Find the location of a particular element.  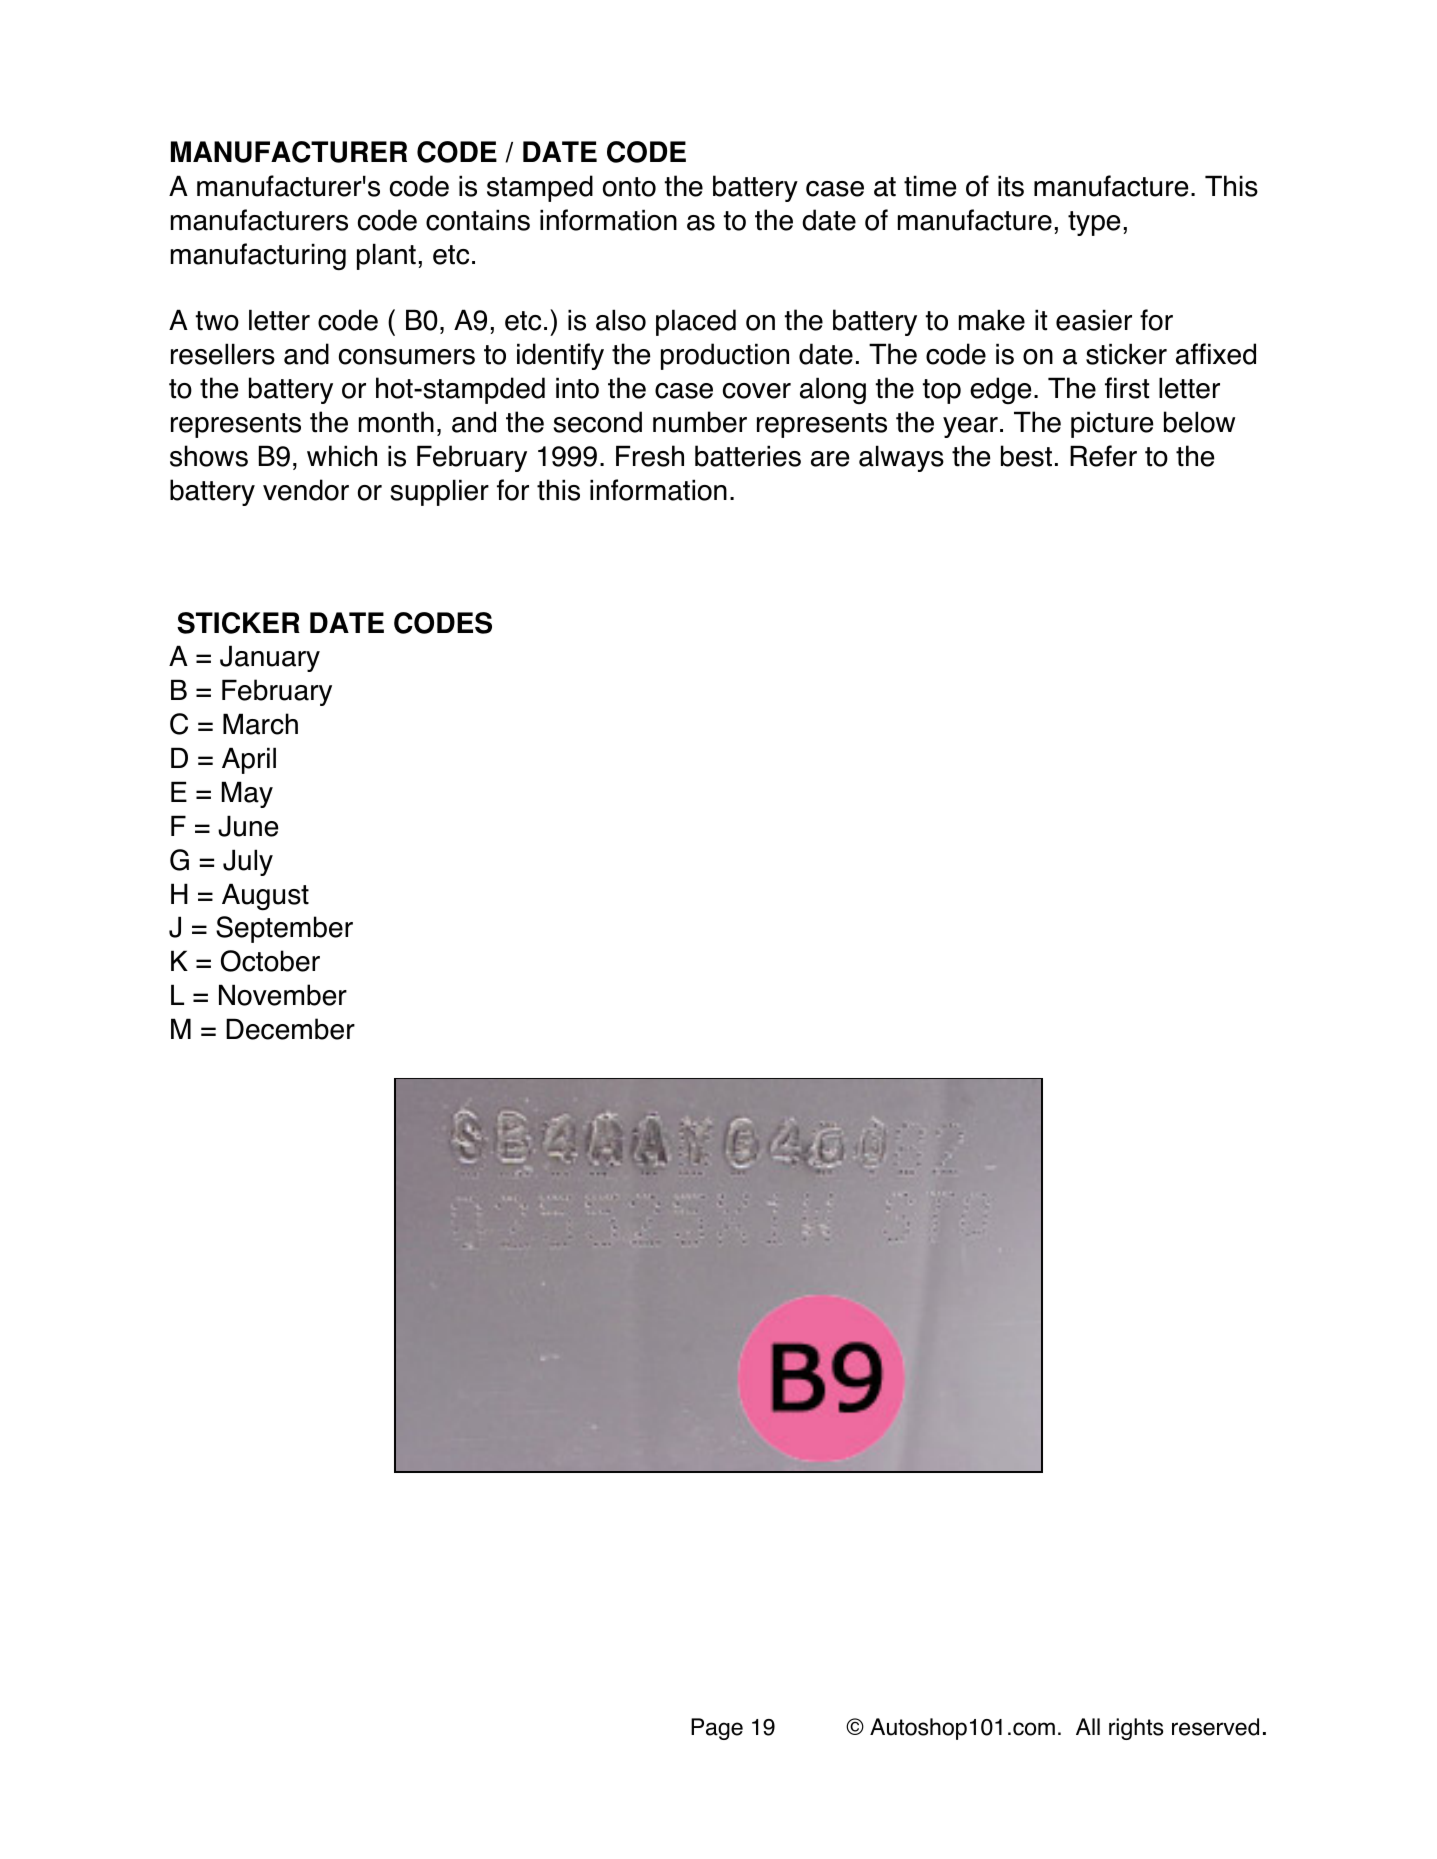

All is located at coordinates (1088, 1726).
